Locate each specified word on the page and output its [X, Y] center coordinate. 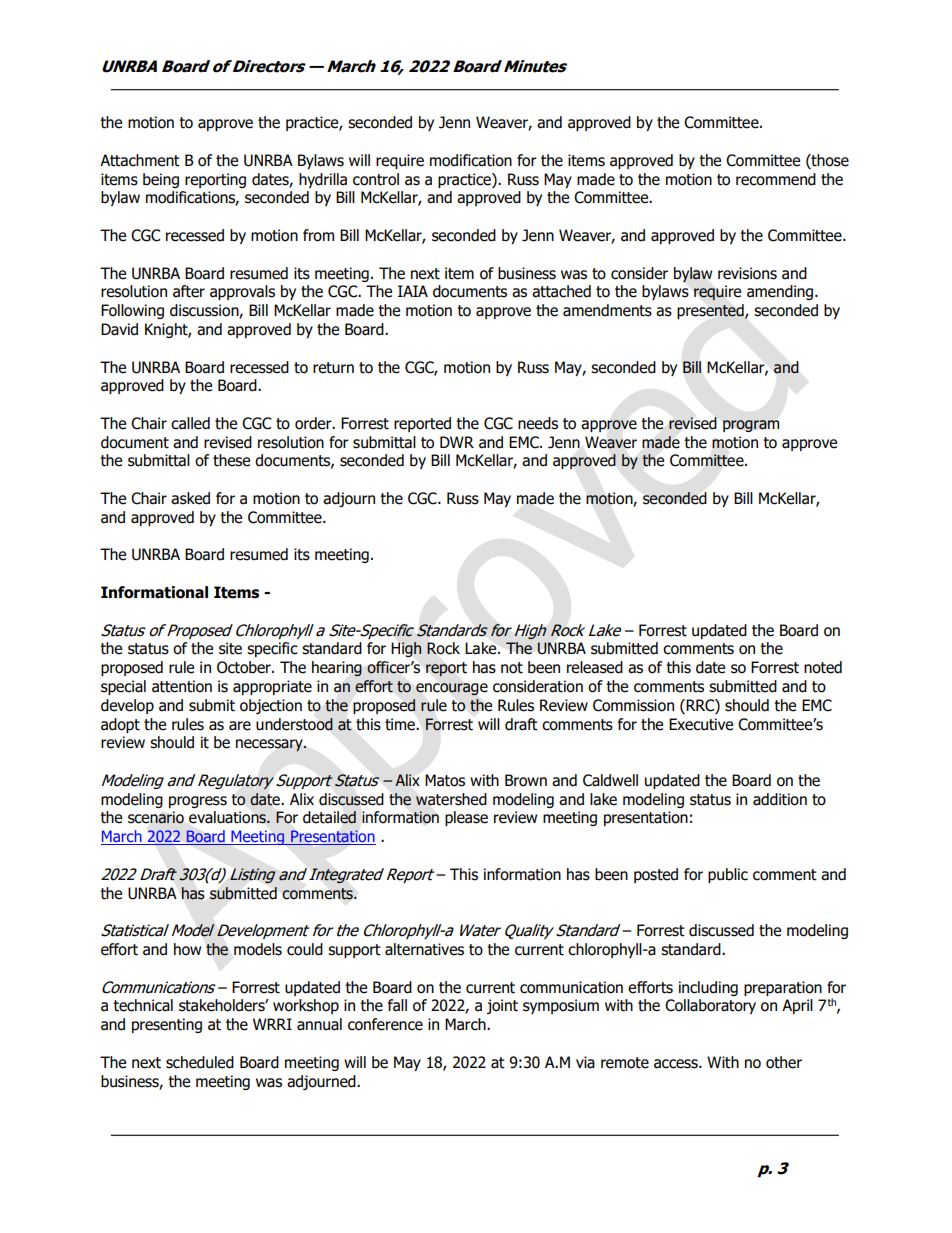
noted [823, 667]
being [161, 180]
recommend [776, 179]
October [245, 667]
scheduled [200, 1062]
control [376, 179]
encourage [452, 689]
